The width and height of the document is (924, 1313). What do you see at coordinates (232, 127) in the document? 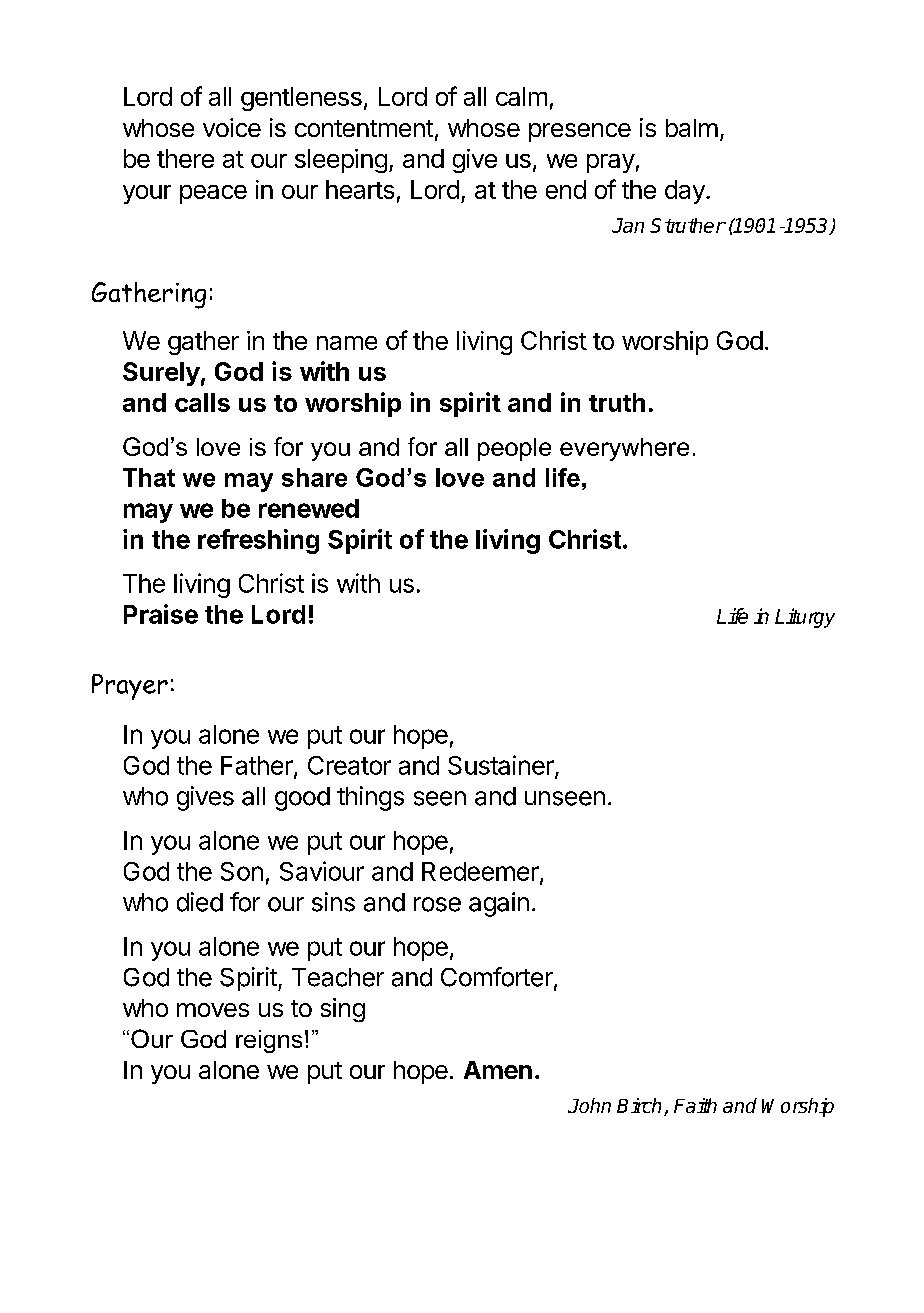
I see `voice` at bounding box center [232, 127].
